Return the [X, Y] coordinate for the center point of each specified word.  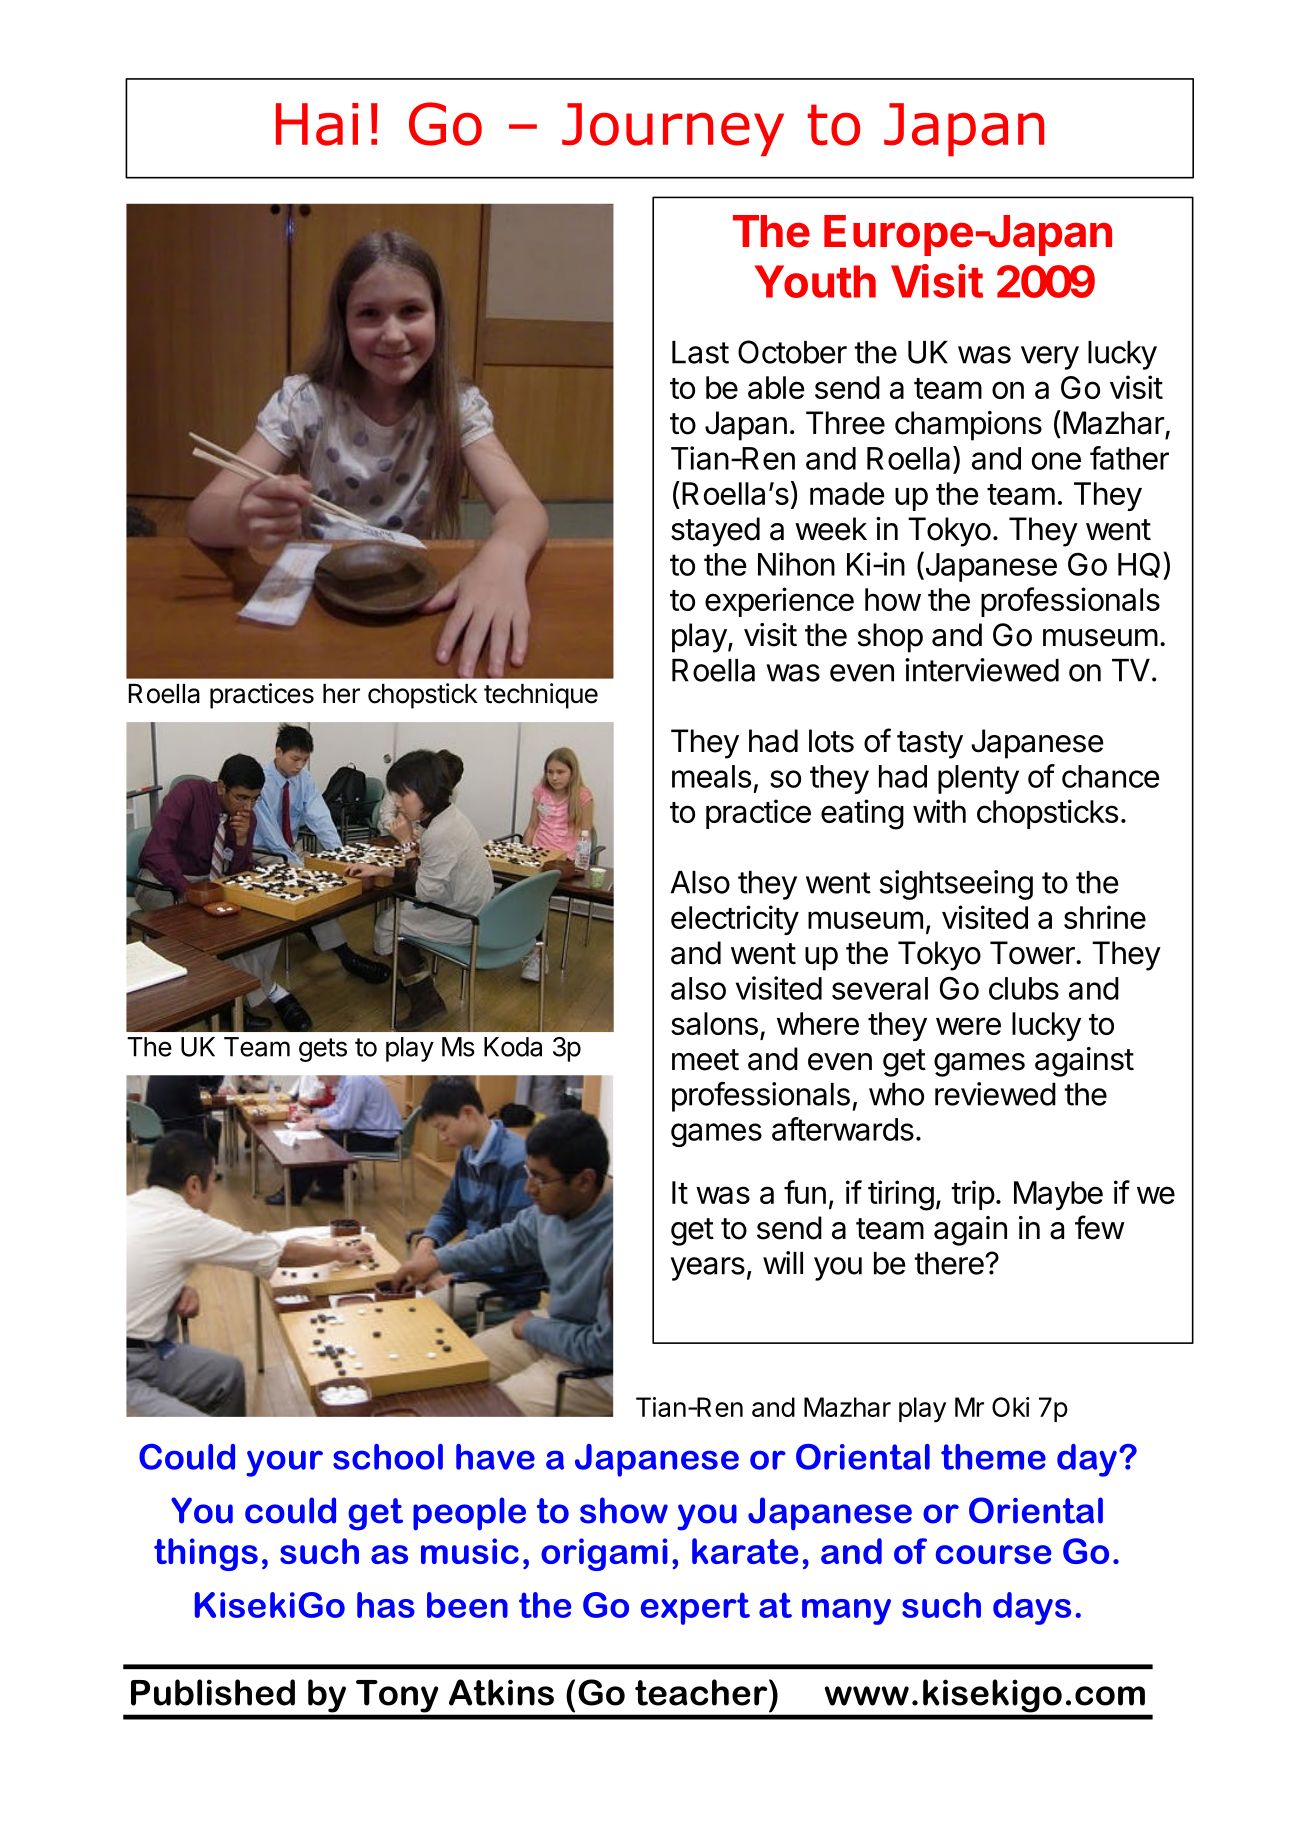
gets [323, 1050]
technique [541, 696]
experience [779, 602]
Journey [673, 129]
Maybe [1058, 1195]
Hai [317, 124]
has [386, 1605]
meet [705, 1060]
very [1050, 358]
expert [695, 1608]
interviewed [982, 670]
